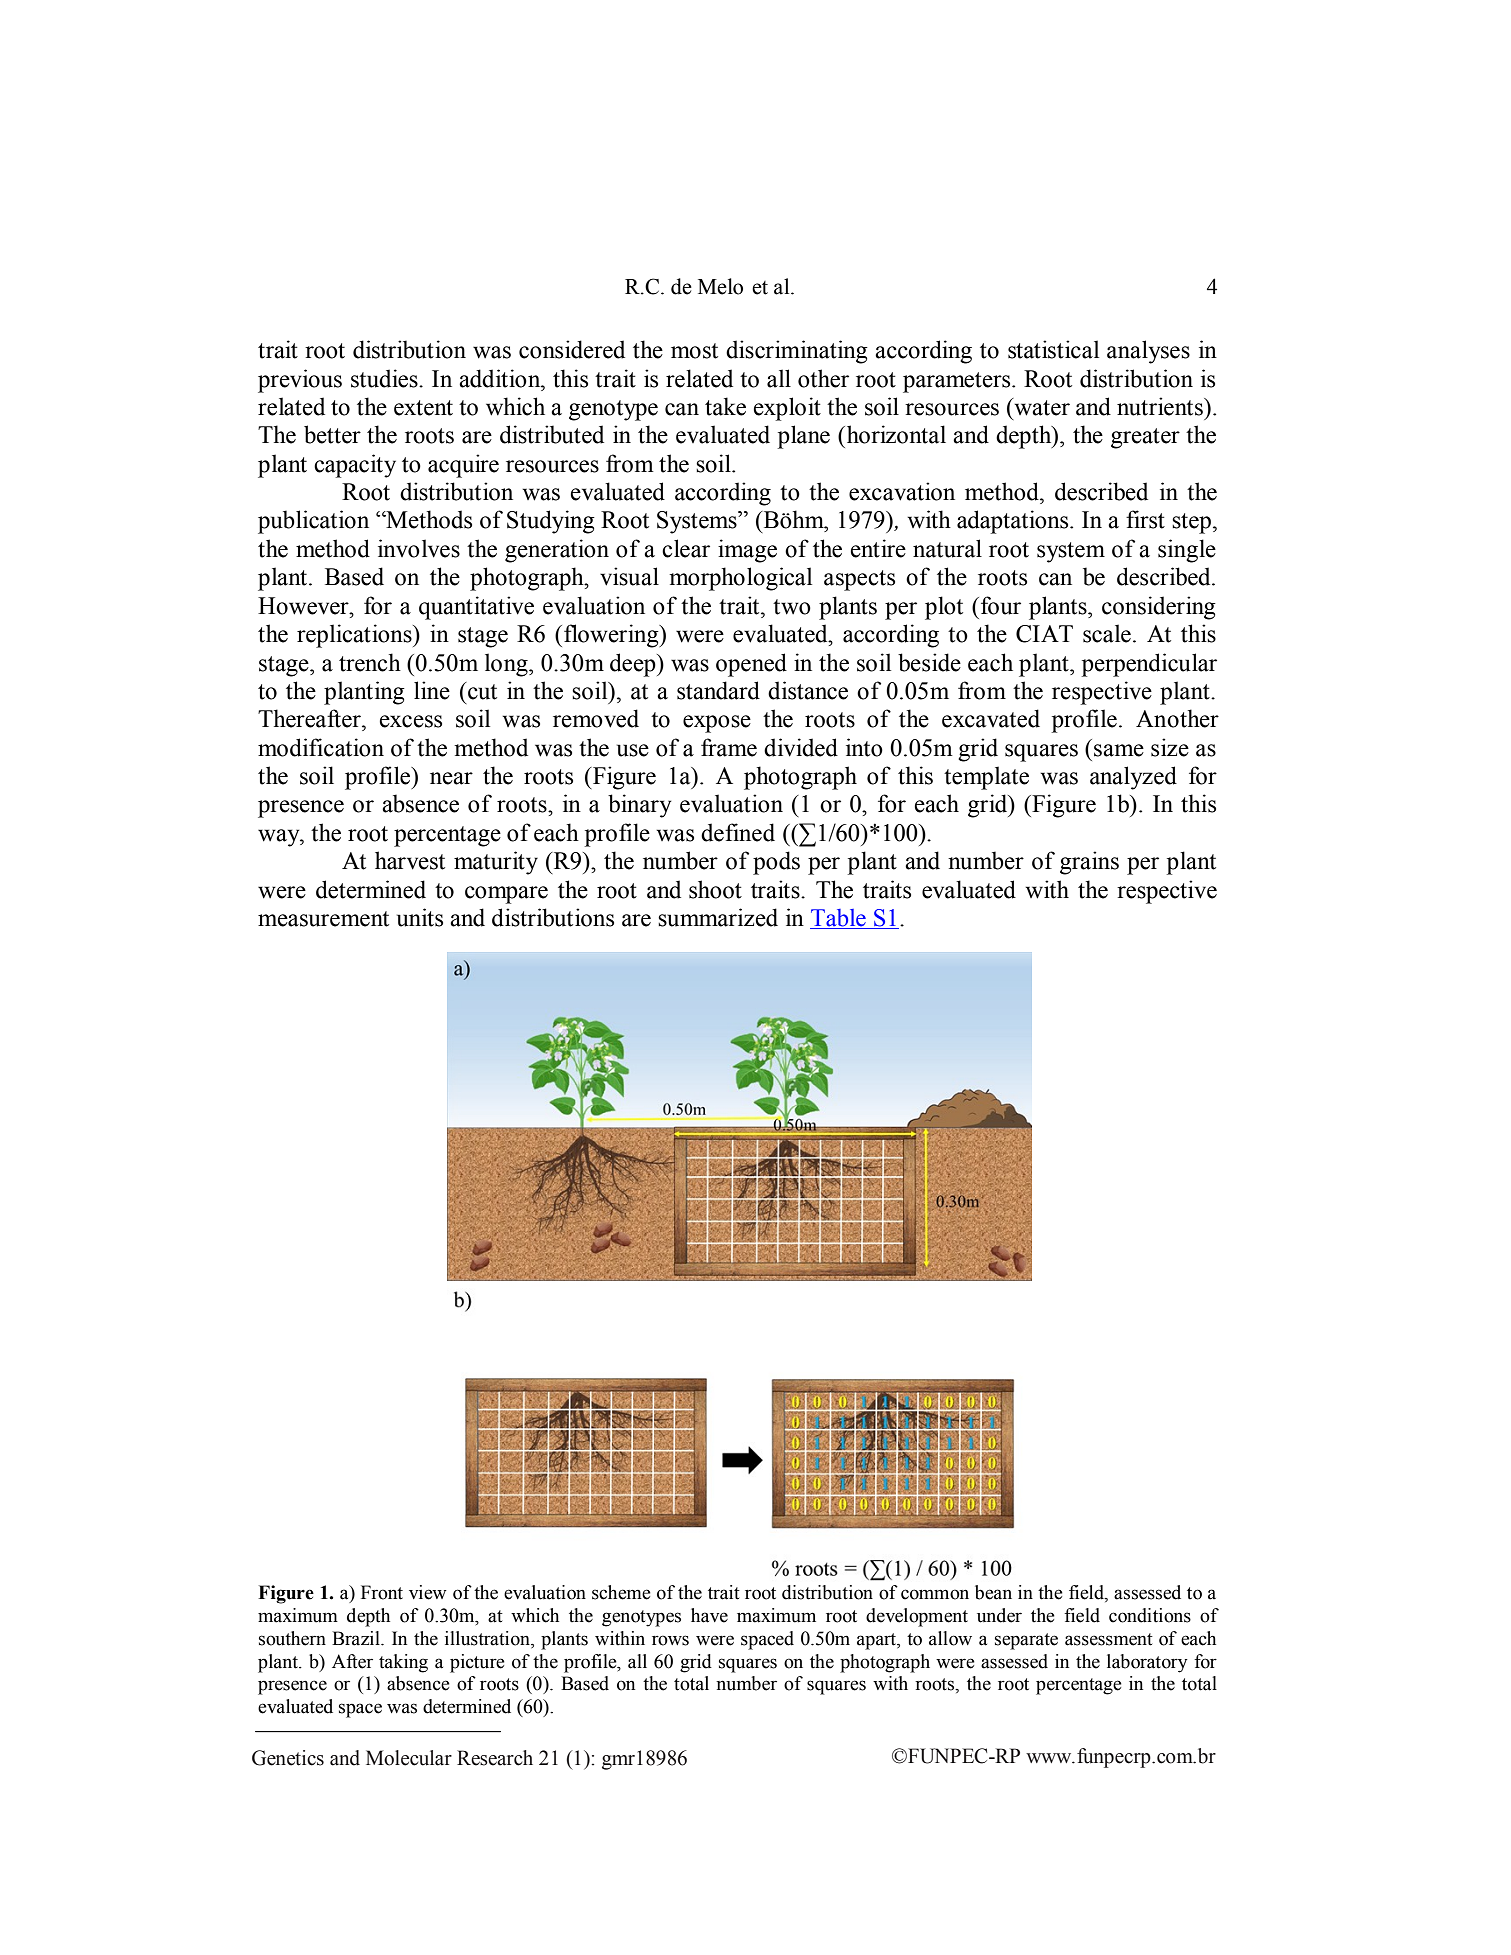  Describe the element at coordinates (1053, 349) in the screenshot. I see `statistical` at that location.
